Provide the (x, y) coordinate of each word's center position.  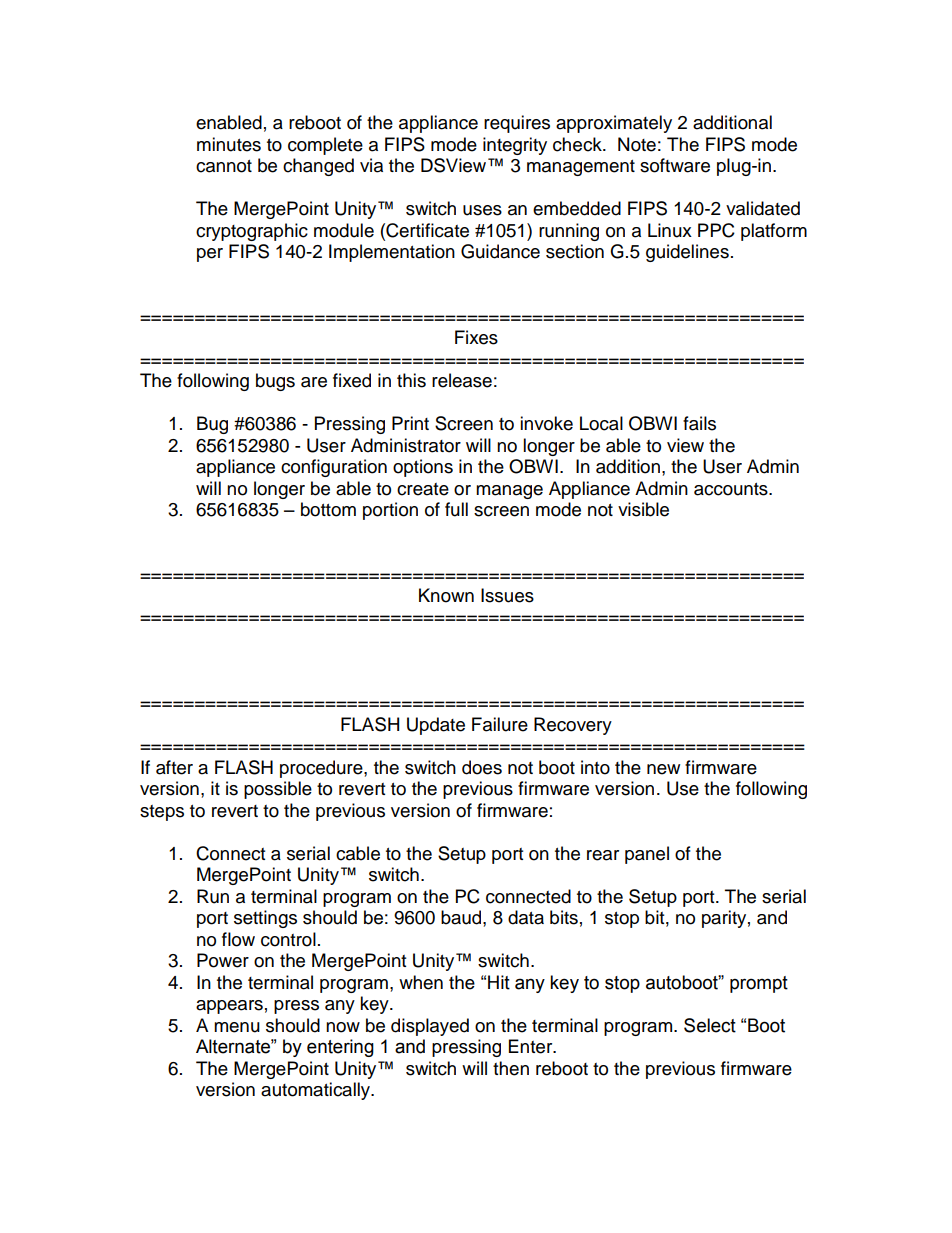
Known (446, 595)
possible (278, 790)
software (675, 165)
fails (699, 423)
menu (237, 1027)
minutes (229, 144)
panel (647, 855)
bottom (328, 509)
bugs (275, 382)
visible (643, 509)
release (462, 380)
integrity (515, 146)
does (482, 767)
